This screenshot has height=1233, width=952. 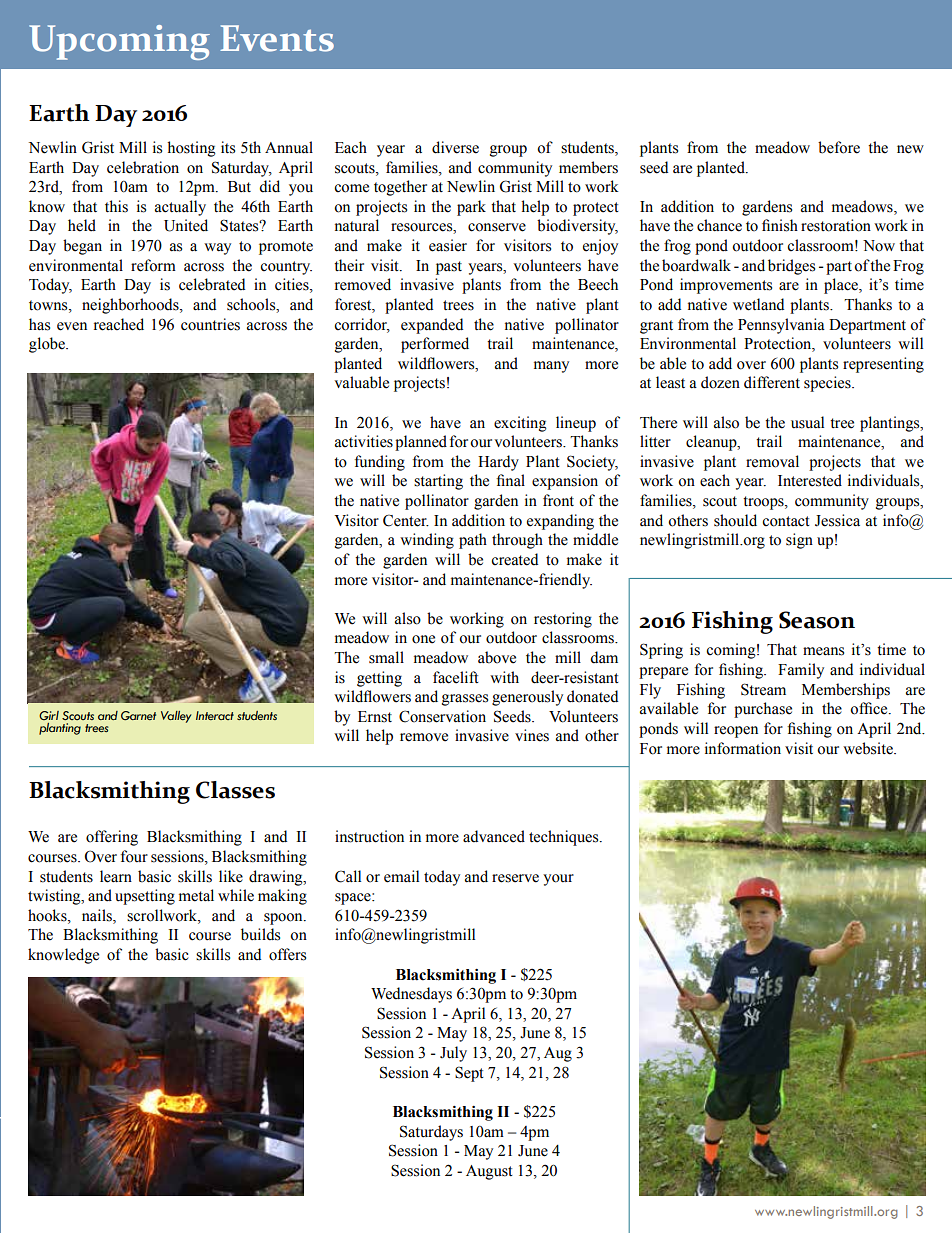 I want to click on upsetting, so click(x=145, y=897).
